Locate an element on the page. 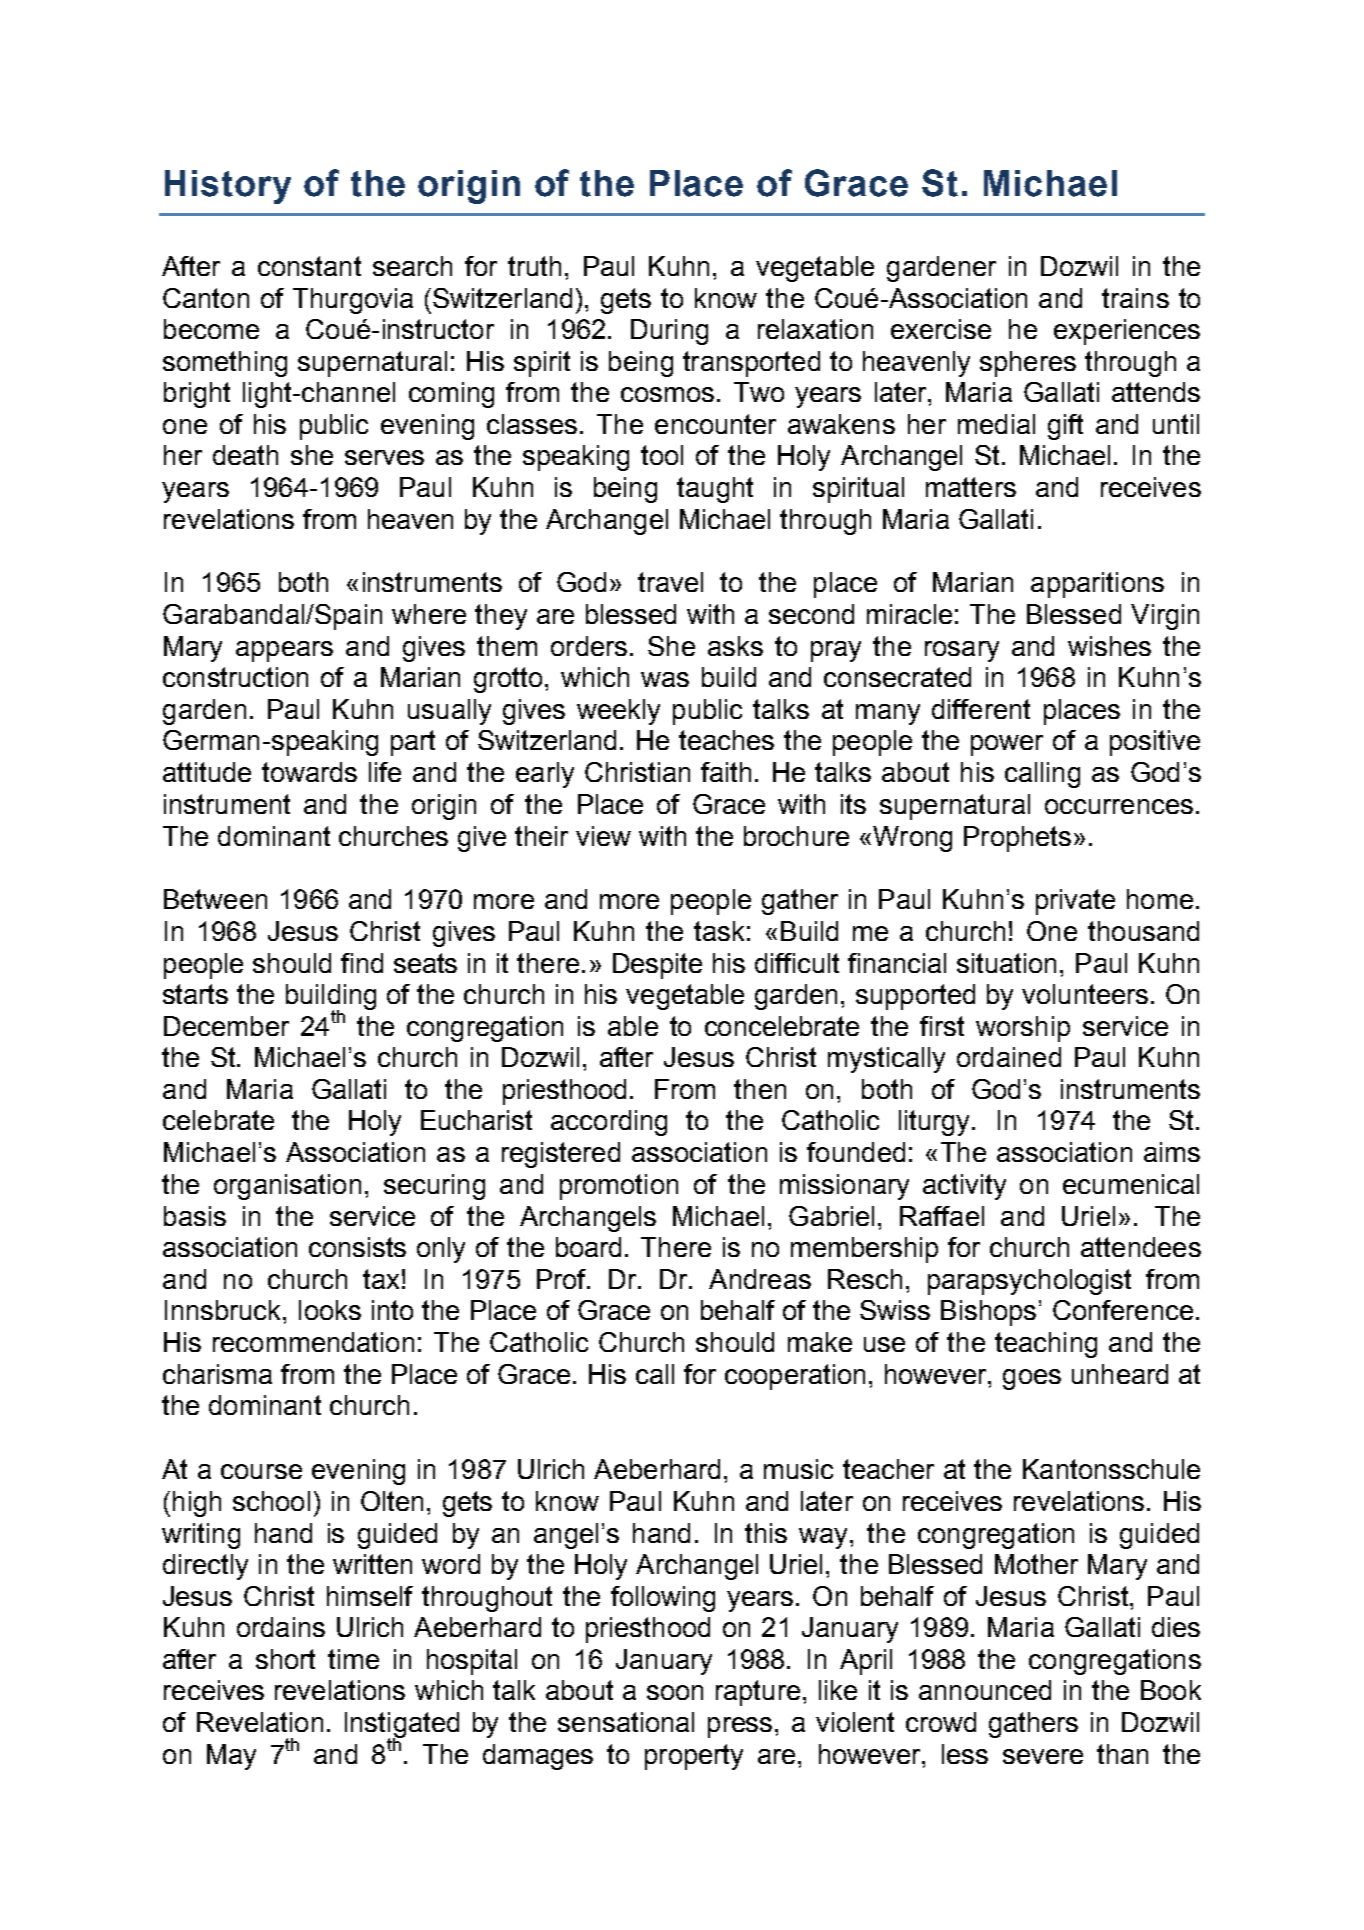 The height and width of the document is (1930, 1364). short is located at coordinates (285, 1659).
